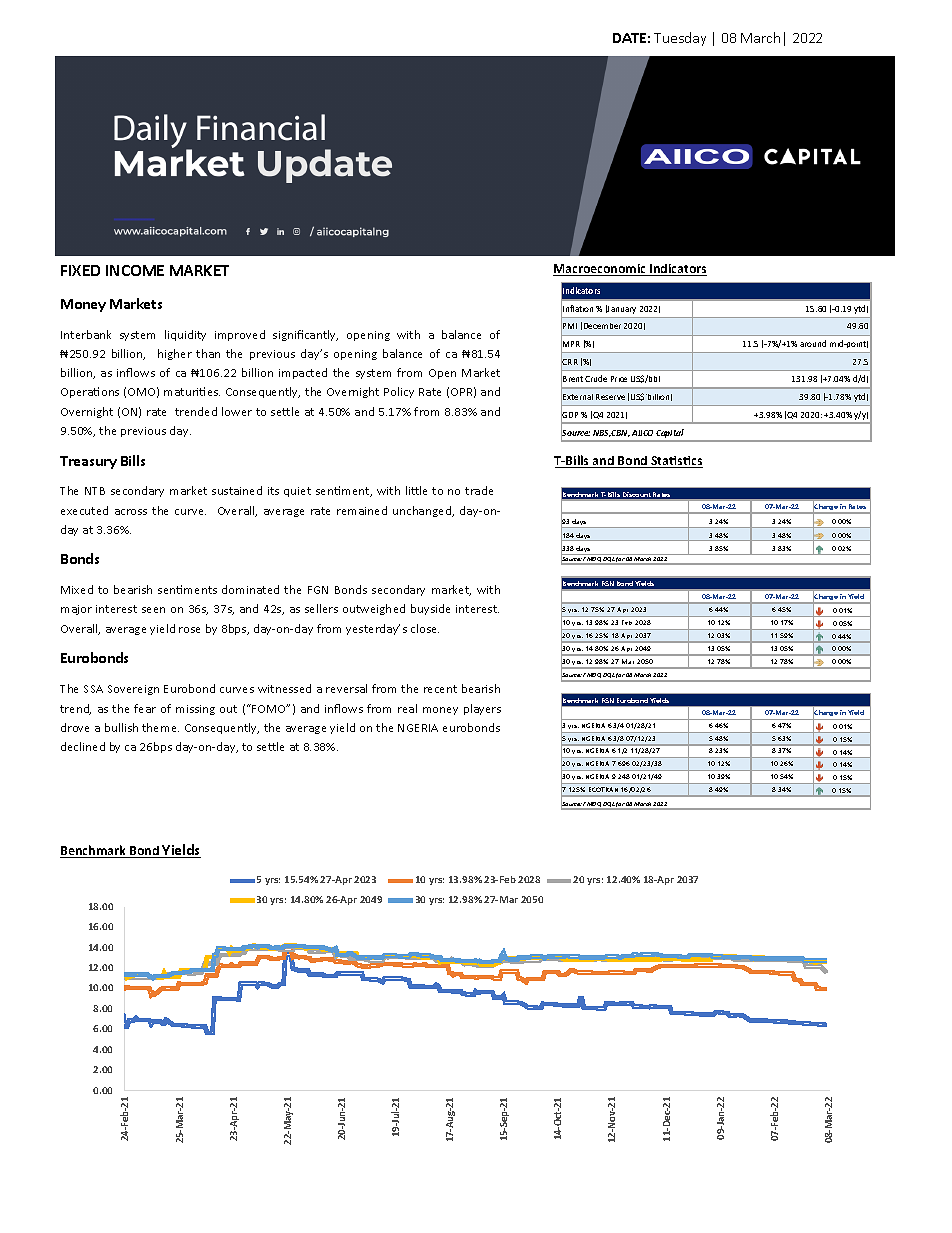 The width and height of the screenshot is (952, 1233). Describe the element at coordinates (399, 392) in the screenshot. I see `Policy` at that location.
